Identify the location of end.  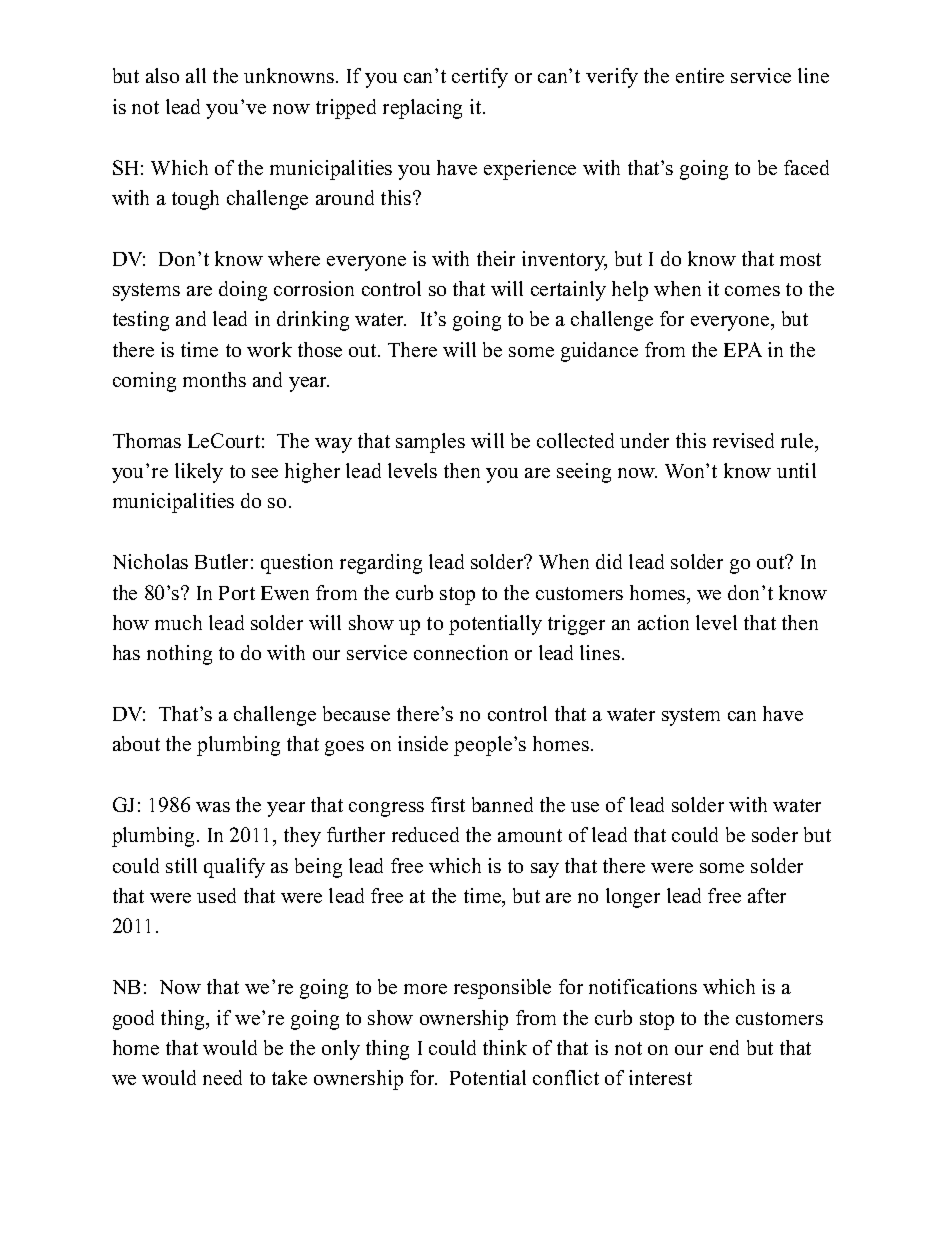
(724, 1047).
